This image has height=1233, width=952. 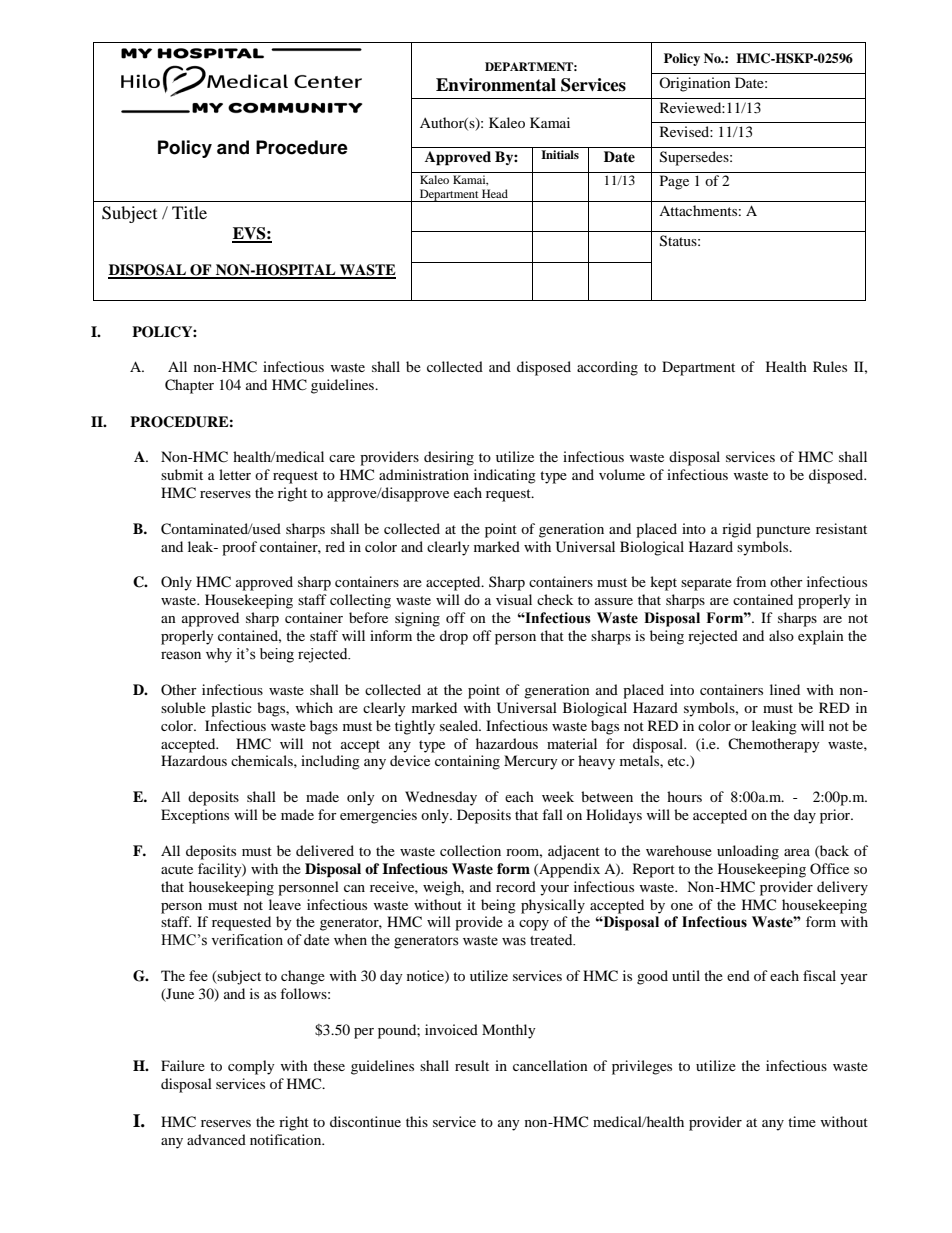 What do you see at coordinates (189, 386) in the image?
I see `Chapter` at bounding box center [189, 386].
